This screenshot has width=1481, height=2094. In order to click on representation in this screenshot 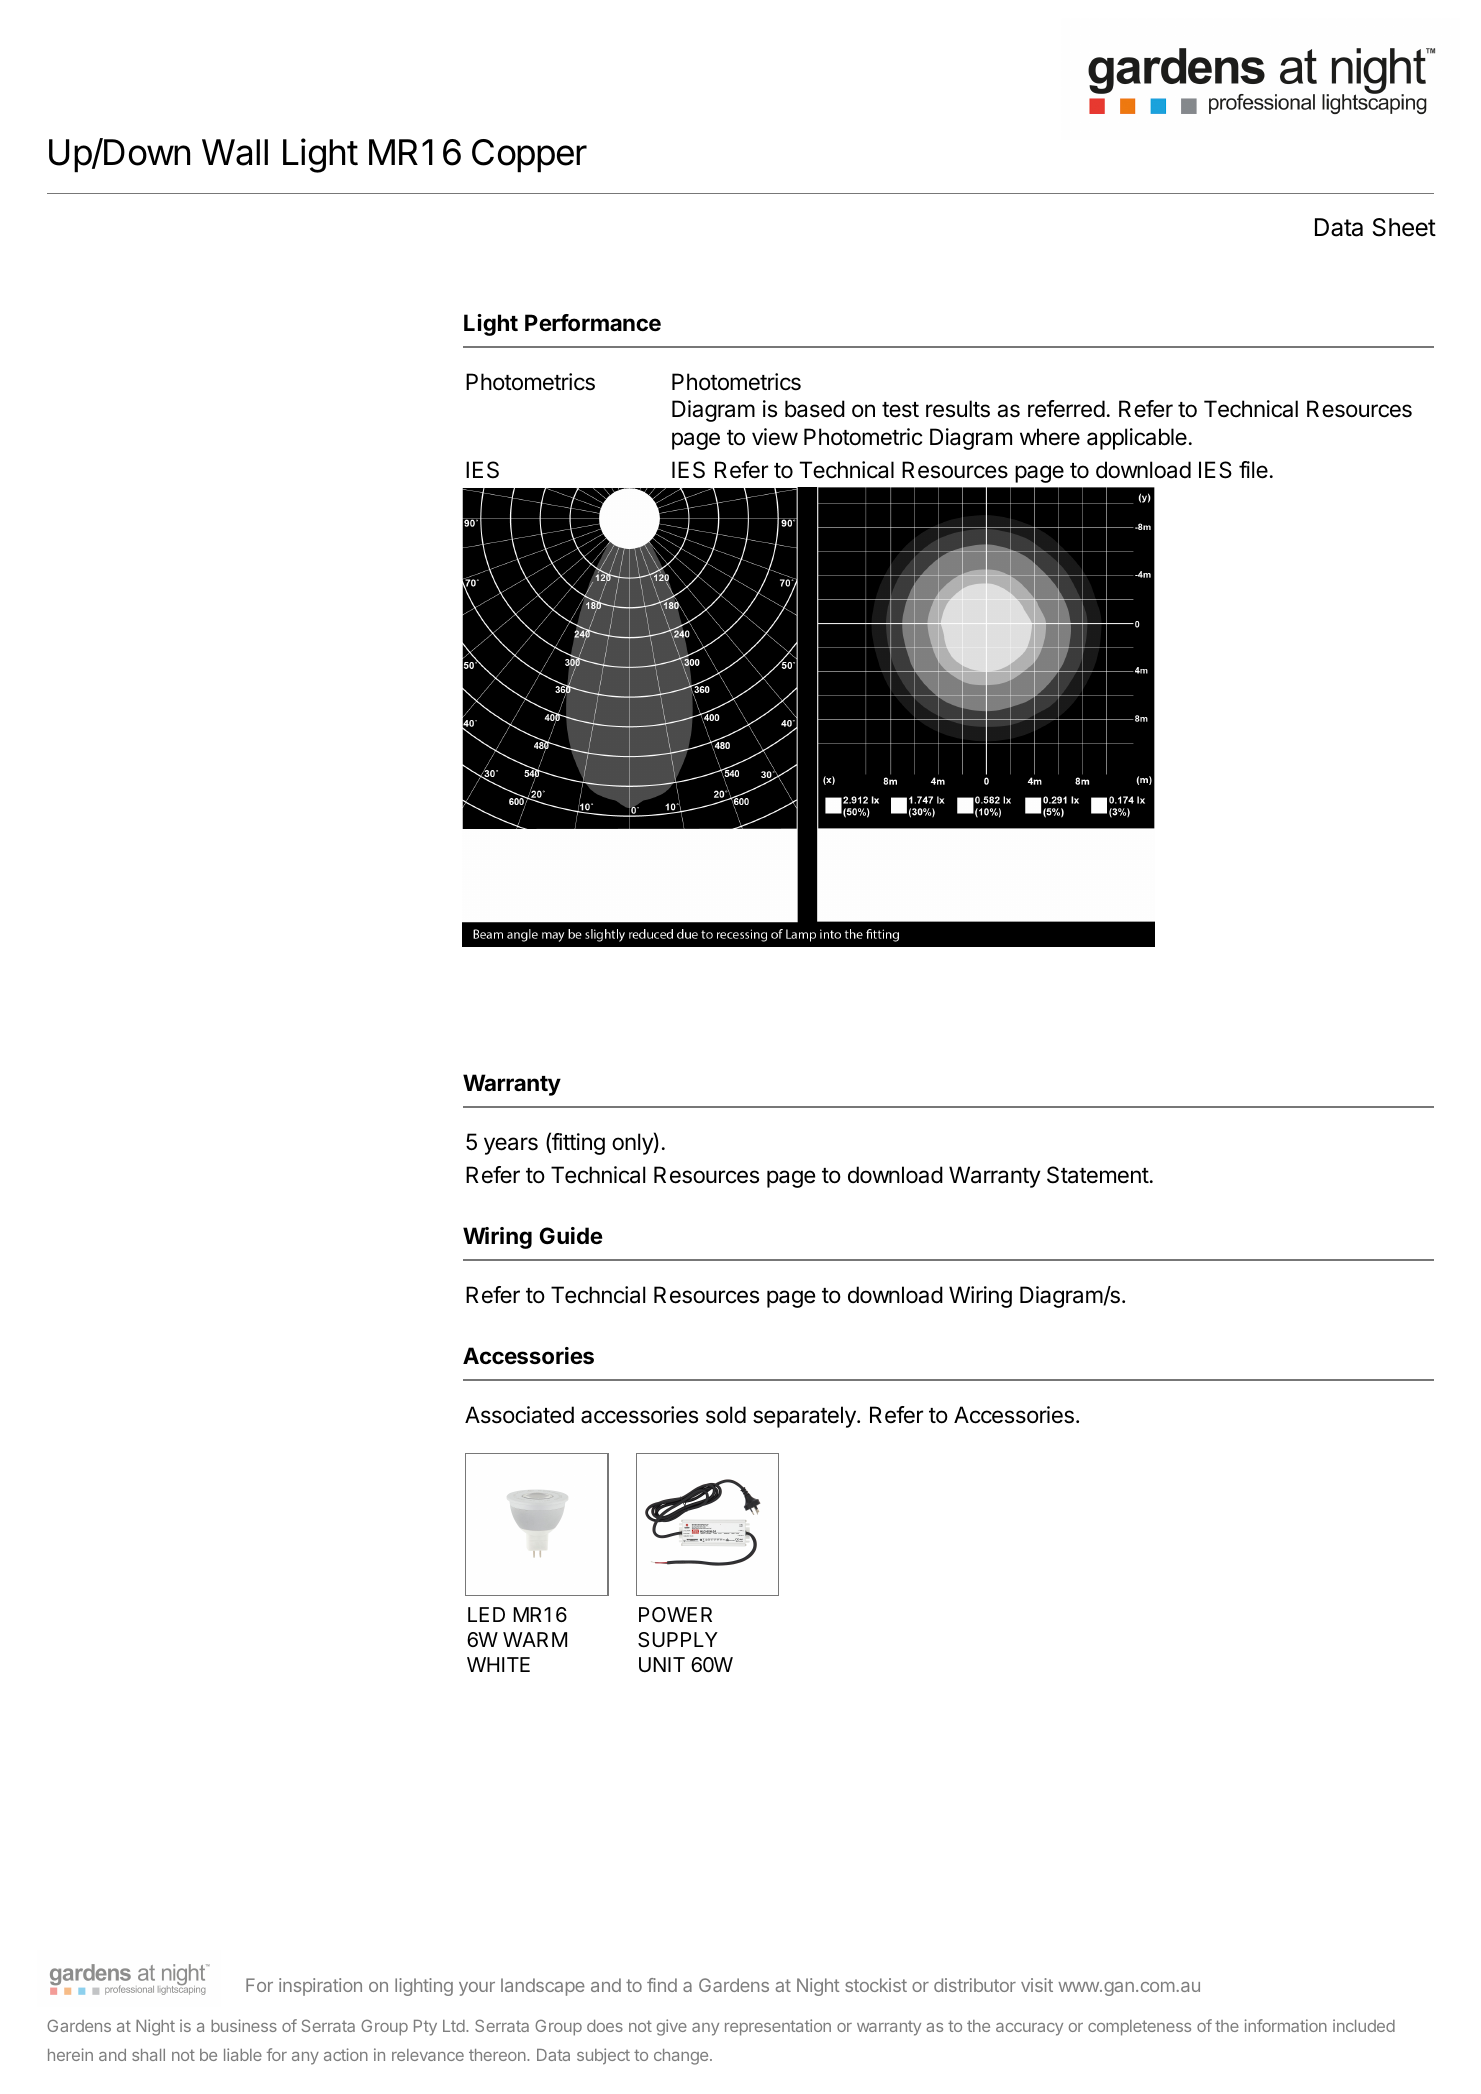, I will do `click(778, 2027)`.
